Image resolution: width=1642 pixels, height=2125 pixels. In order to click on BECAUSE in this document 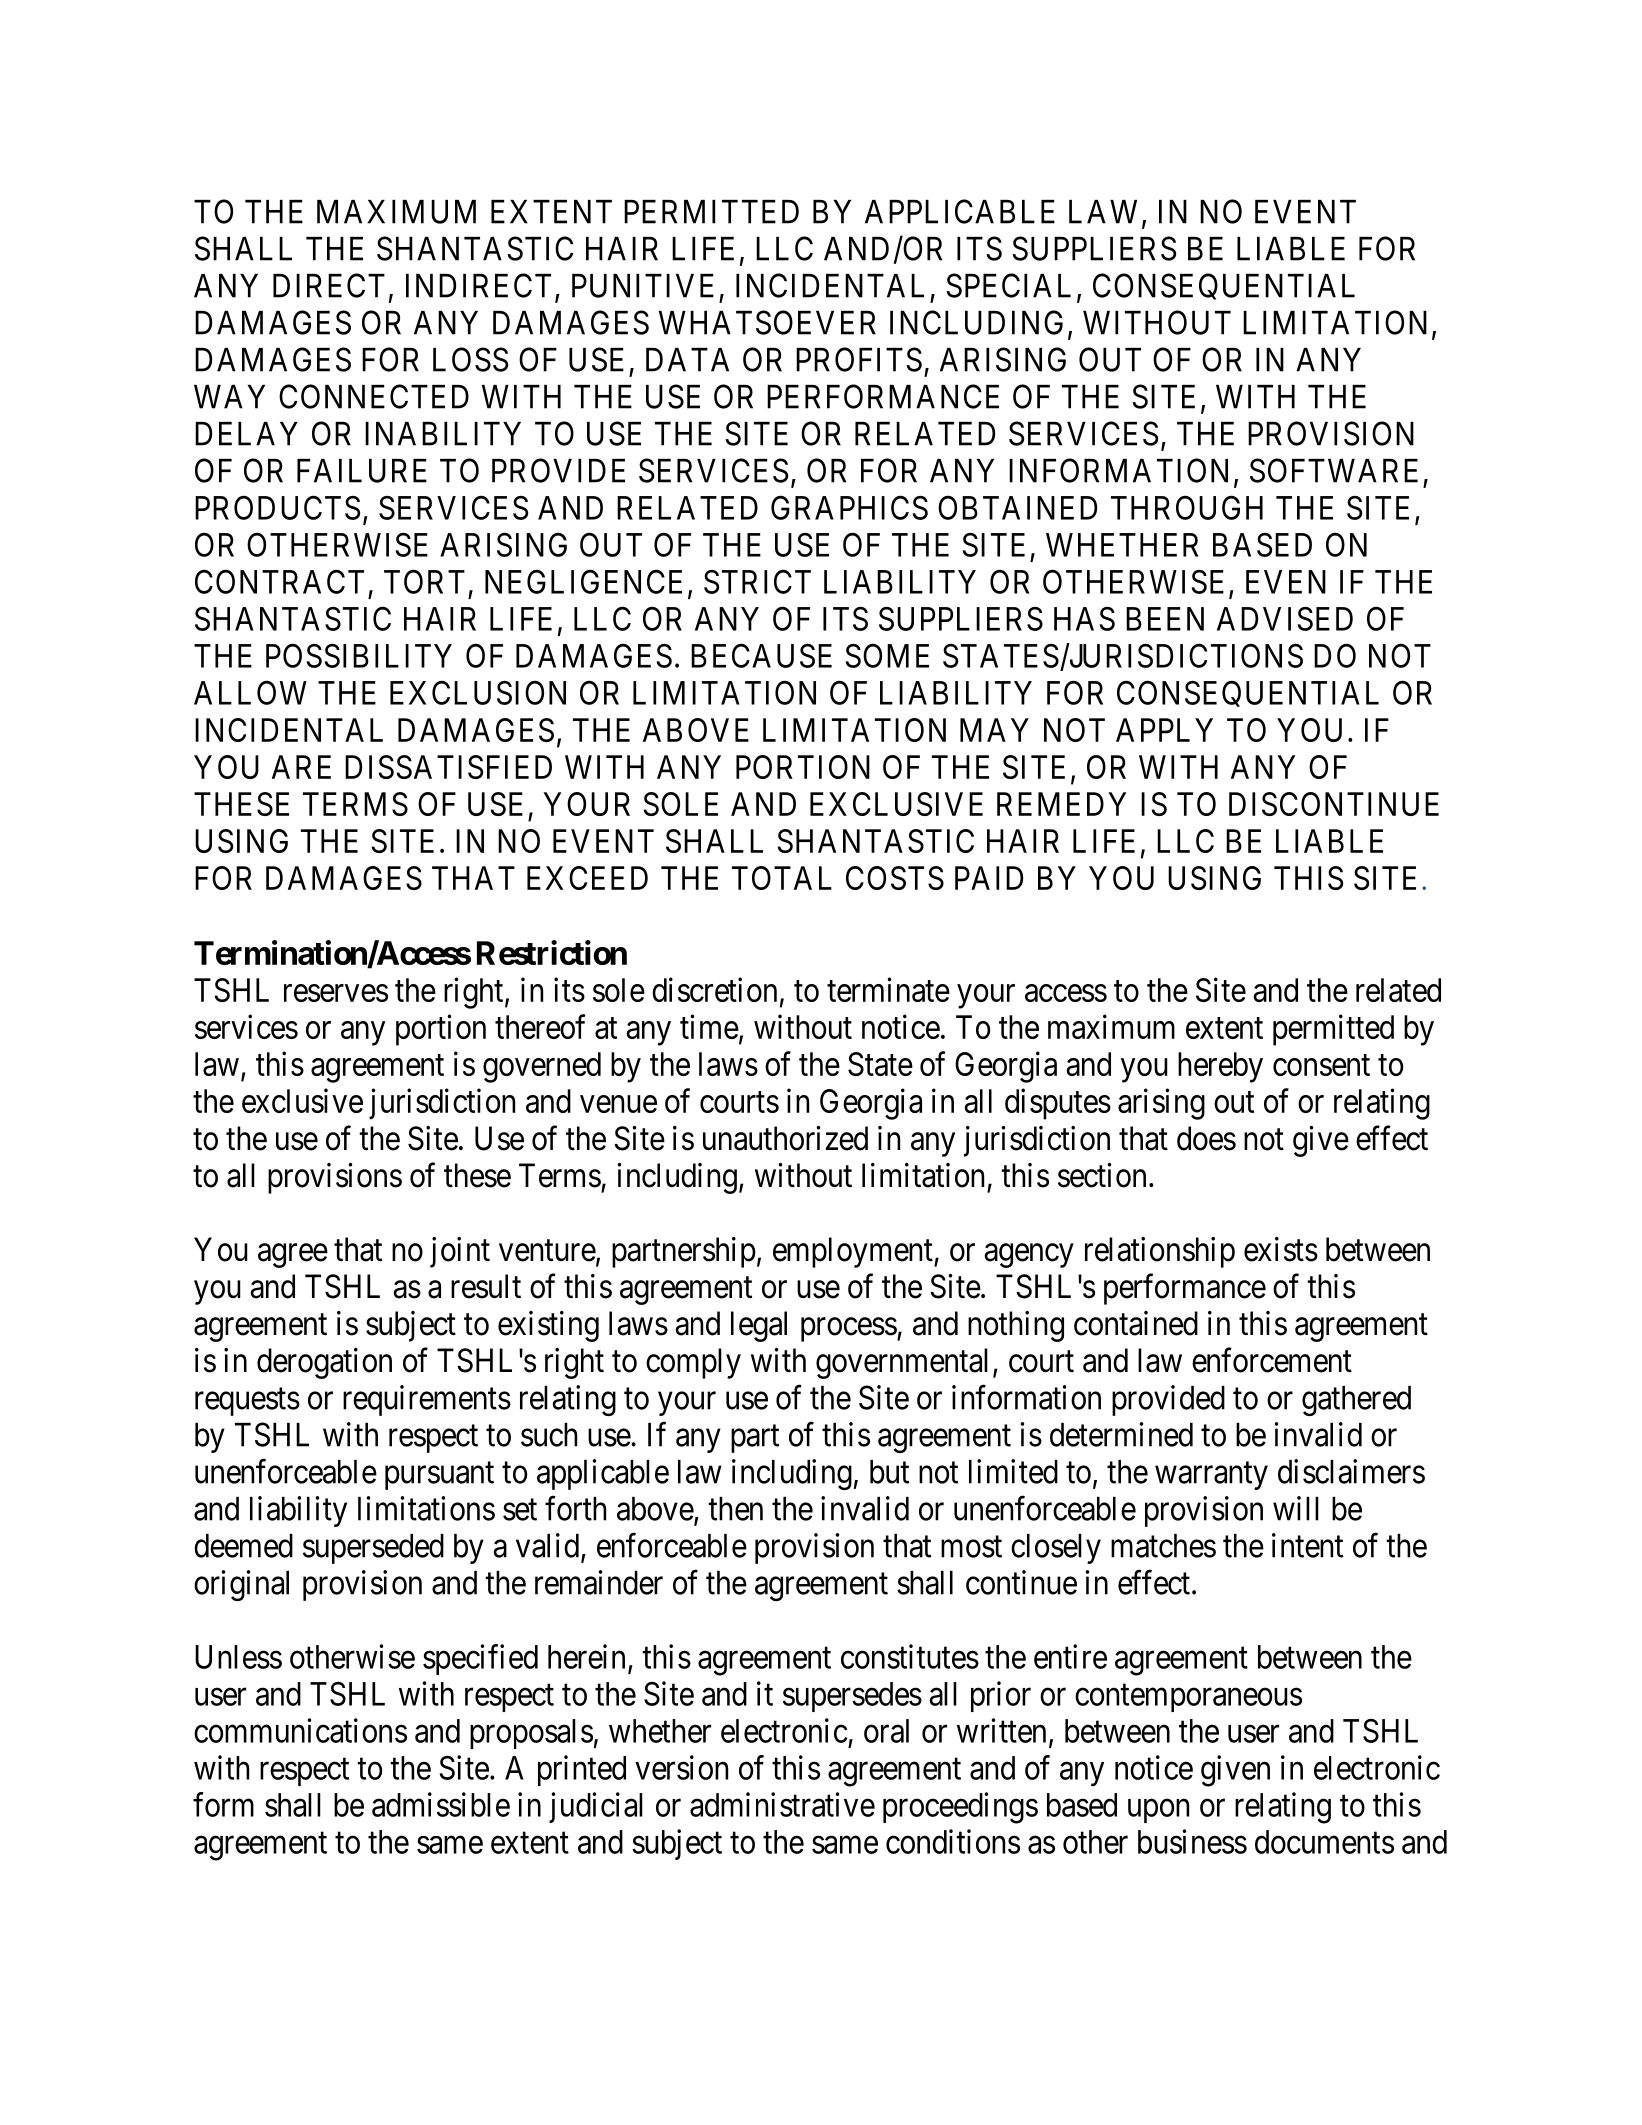, I will do `click(761, 655)`.
